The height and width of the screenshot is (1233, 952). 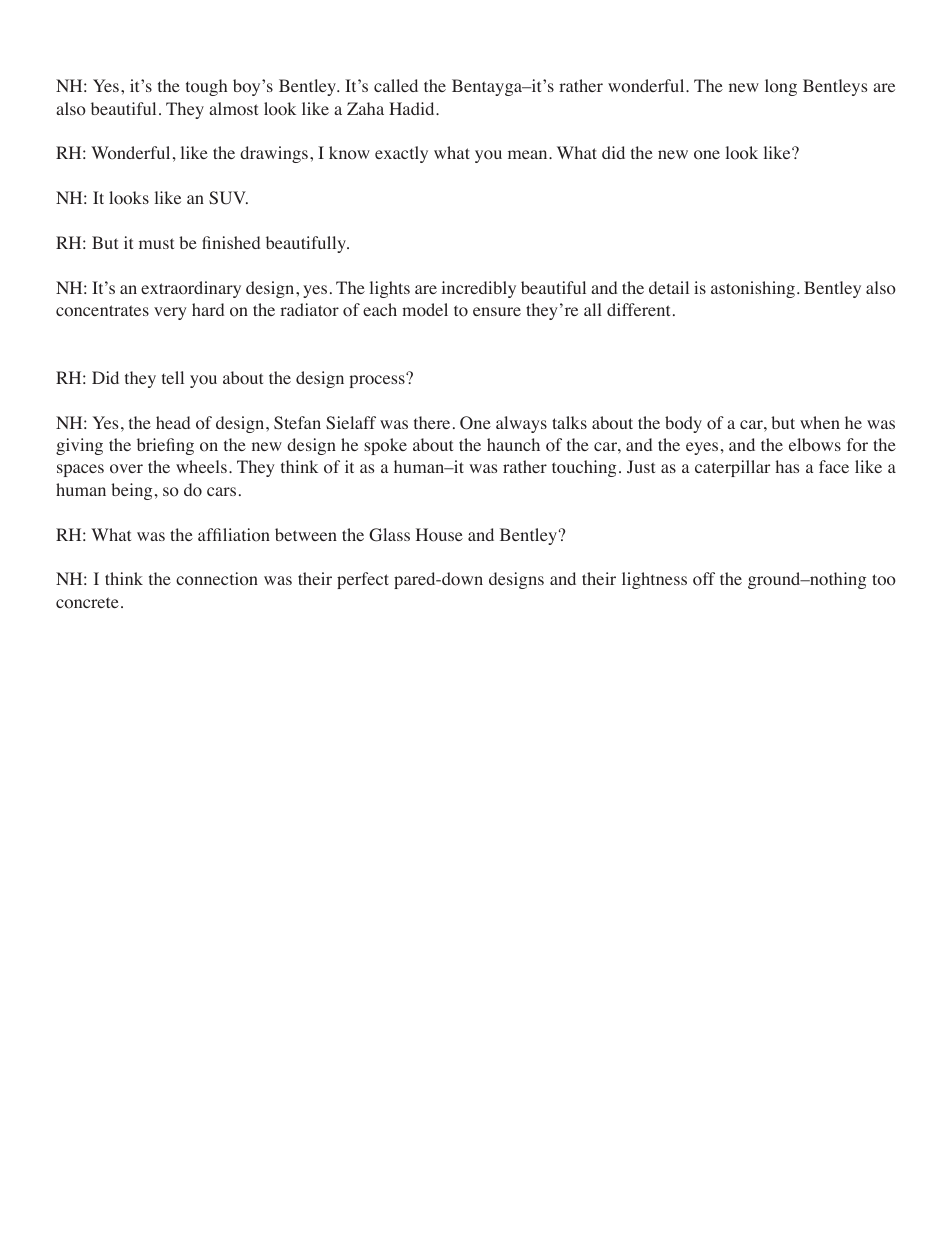 What do you see at coordinates (396, 85) in the screenshot?
I see `called` at bounding box center [396, 85].
